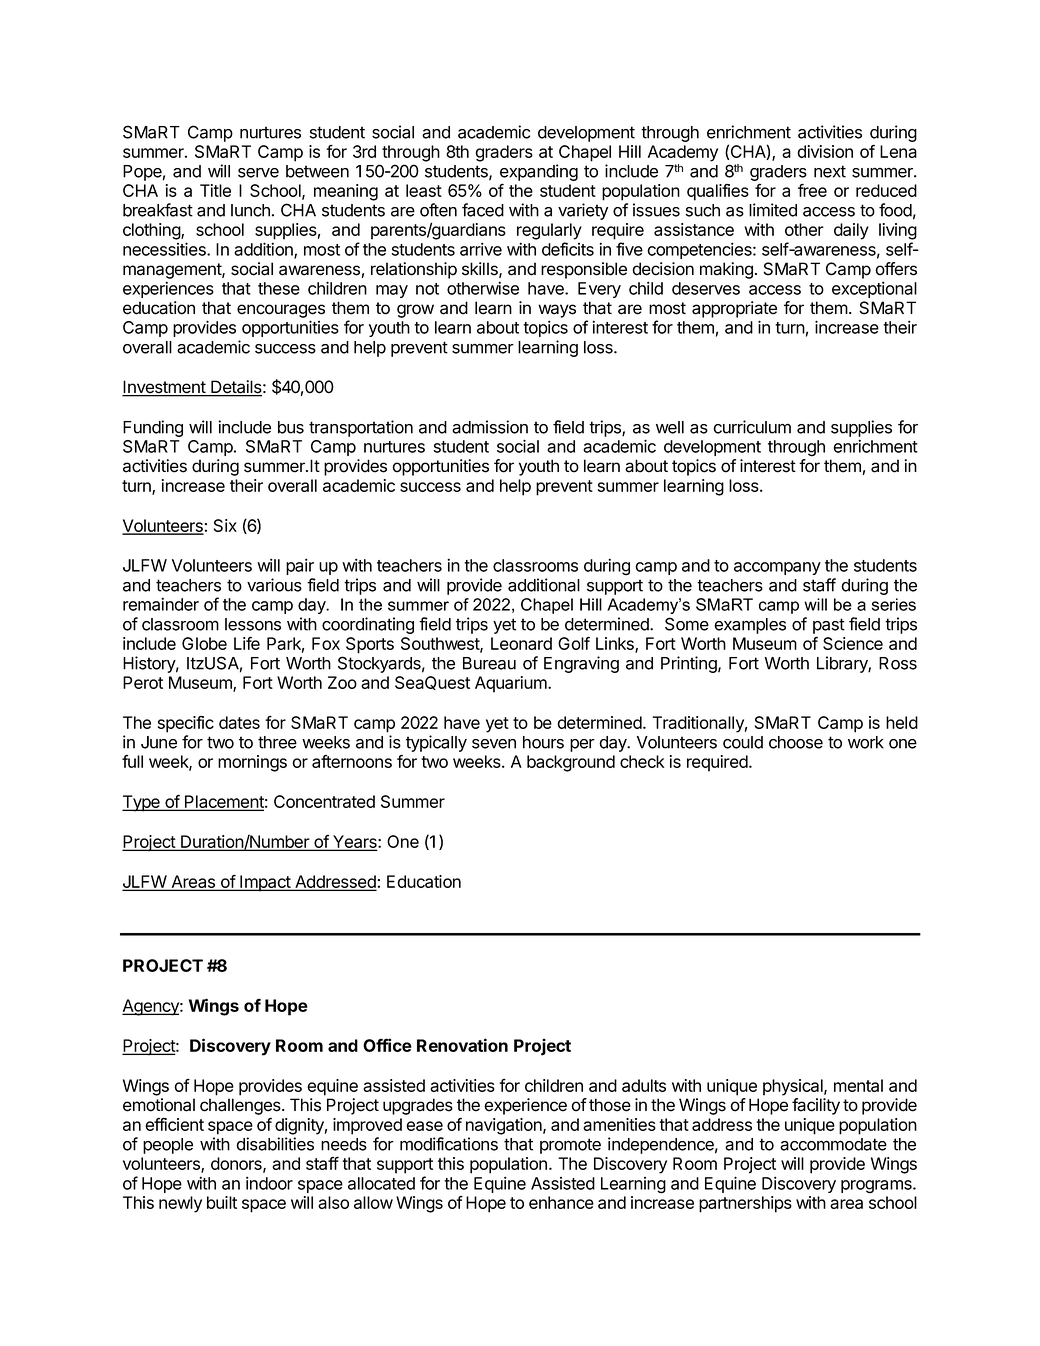 Image resolution: width=1040 pixels, height=1346 pixels. Describe the element at coordinates (812, 190) in the screenshot. I see `free` at that location.
